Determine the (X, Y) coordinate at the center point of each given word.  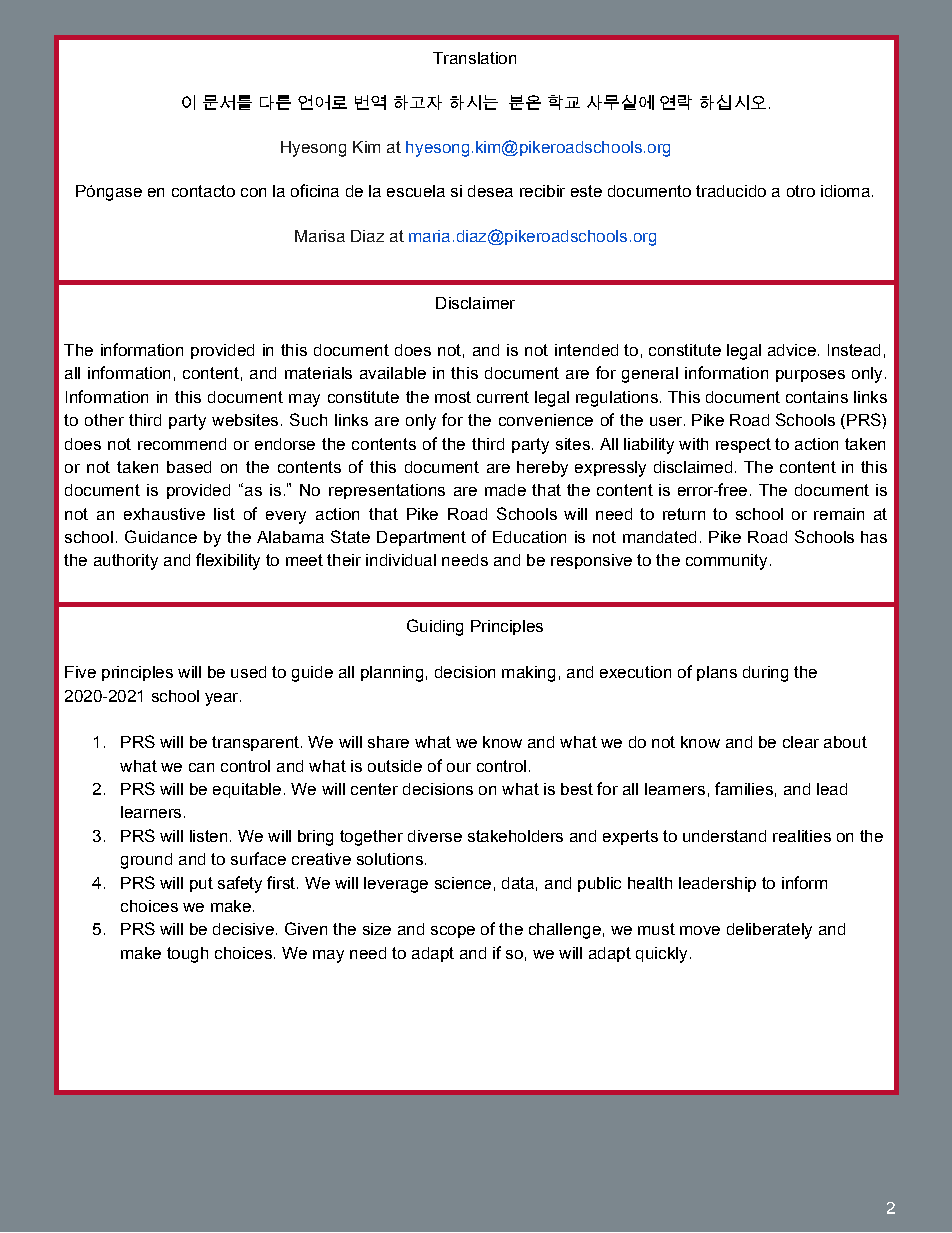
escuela (416, 191)
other (104, 420)
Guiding (435, 627)
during (765, 674)
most (453, 397)
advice (792, 350)
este (586, 191)
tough (187, 955)
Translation (474, 58)
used (248, 672)
